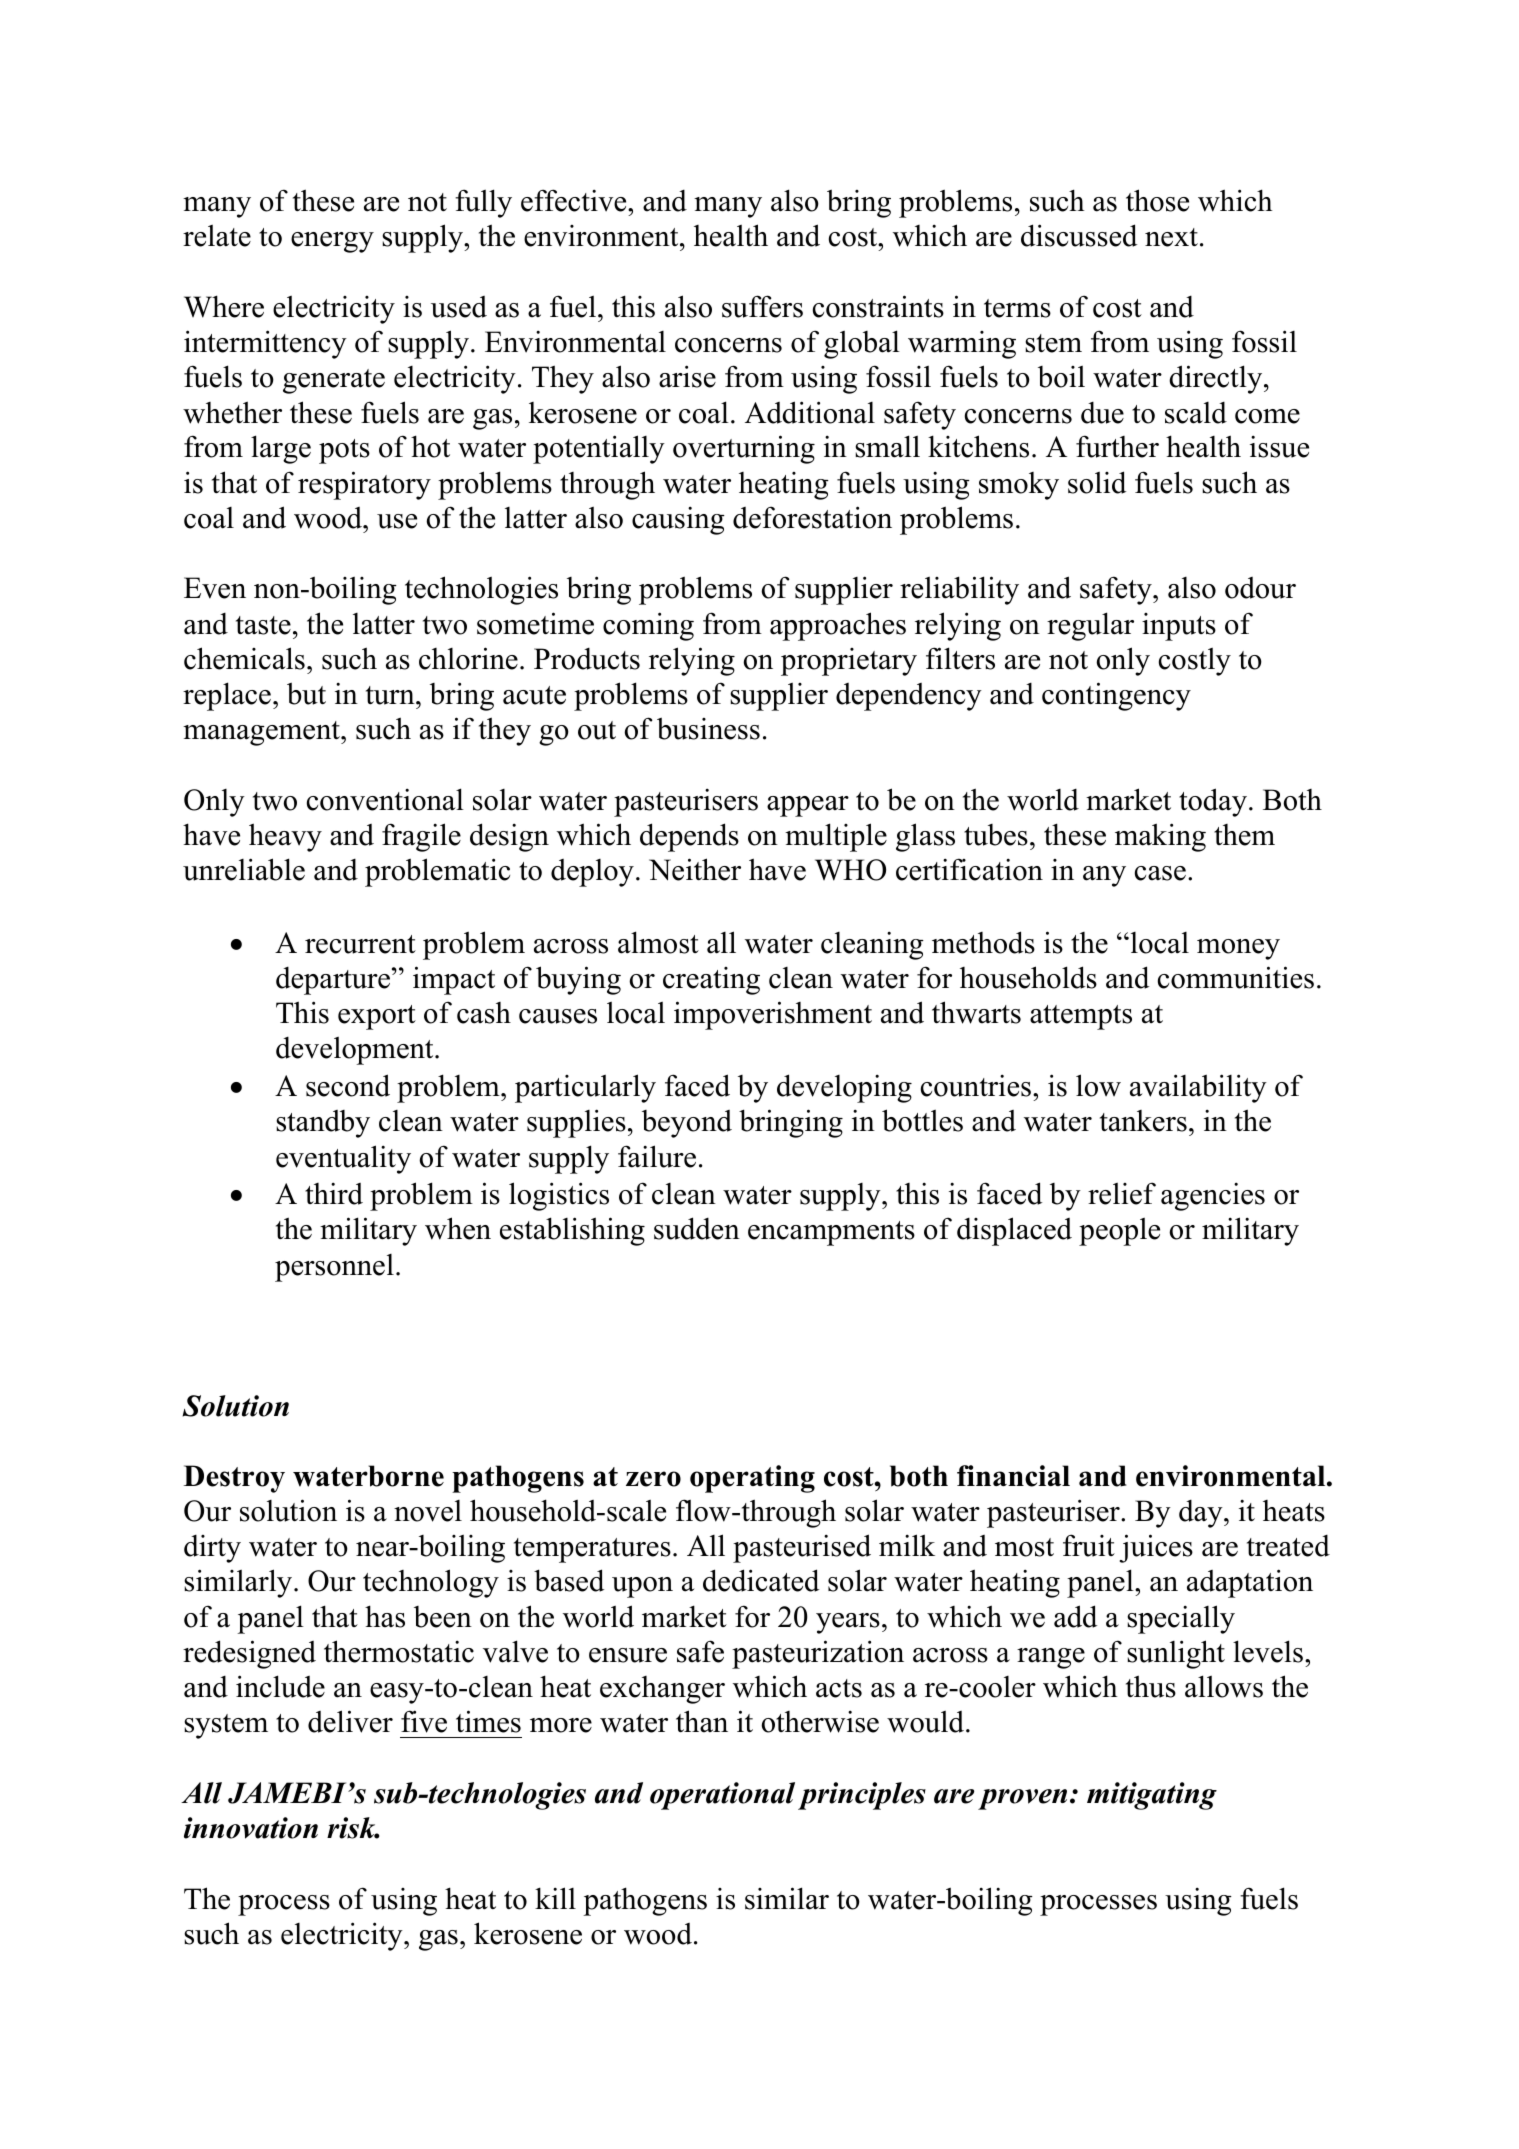 The image size is (1519, 2149). I want to click on innovation, so click(251, 1828).
